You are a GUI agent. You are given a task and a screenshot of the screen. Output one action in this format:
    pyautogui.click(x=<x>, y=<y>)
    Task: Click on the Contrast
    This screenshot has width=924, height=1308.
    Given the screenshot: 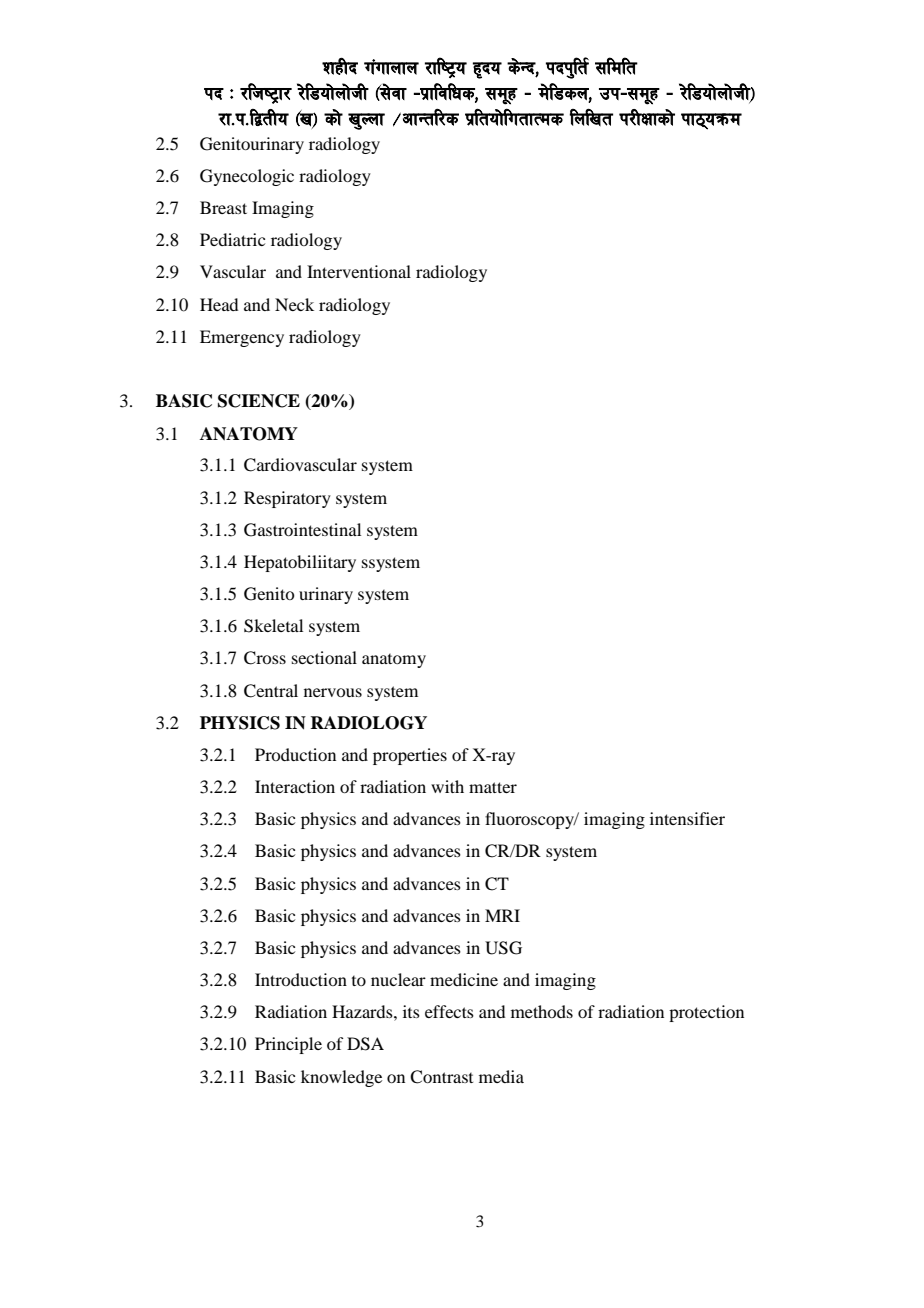 What is the action you would take?
    pyautogui.click(x=441, y=1077)
